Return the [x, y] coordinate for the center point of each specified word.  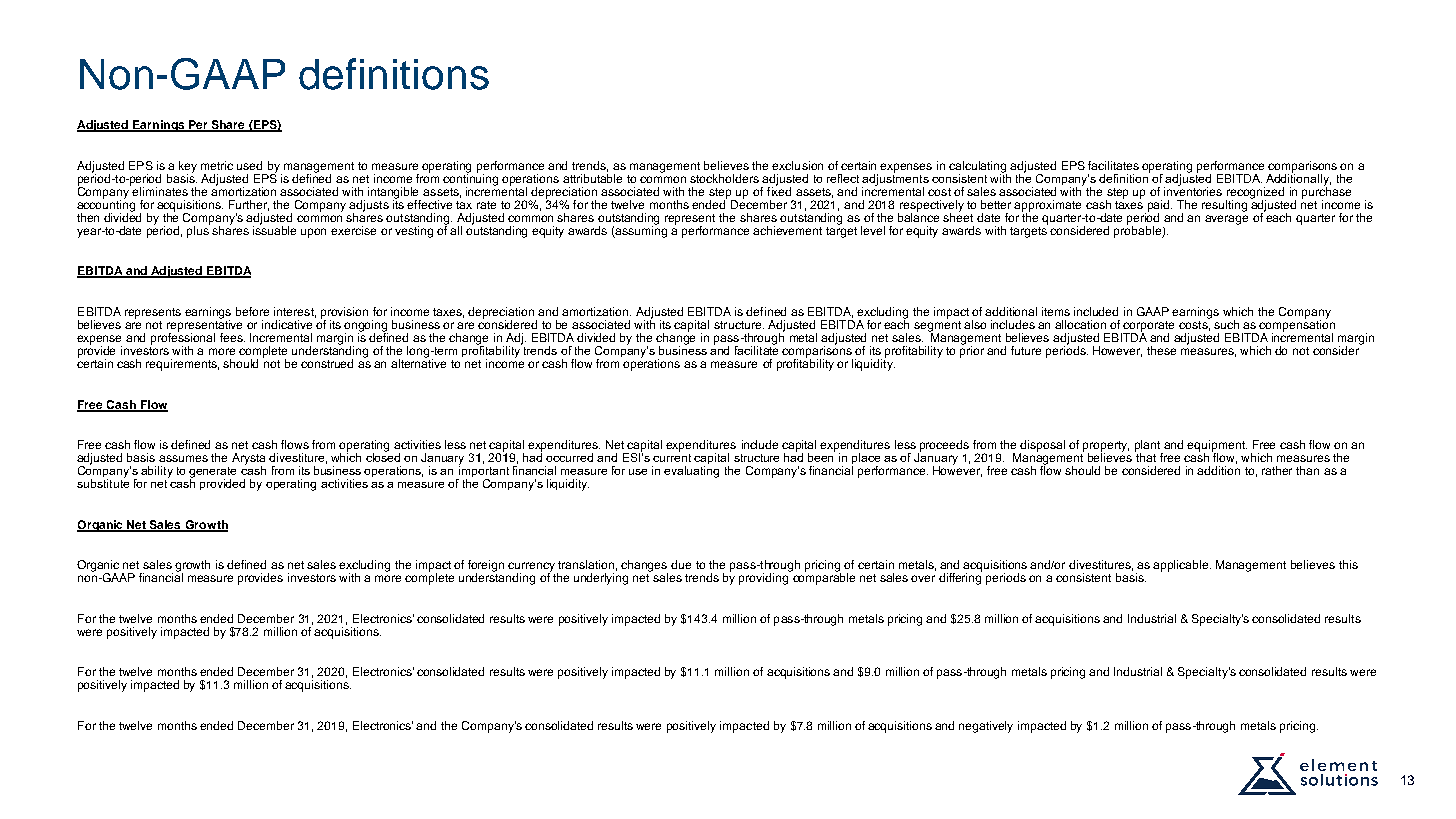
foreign [486, 567]
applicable [1182, 566]
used [249, 165]
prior [972, 351]
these [1161, 350]
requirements [182, 365]
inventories [1193, 190]
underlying [601, 579]
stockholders [724, 178]
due [681, 564]
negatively [986, 727]
